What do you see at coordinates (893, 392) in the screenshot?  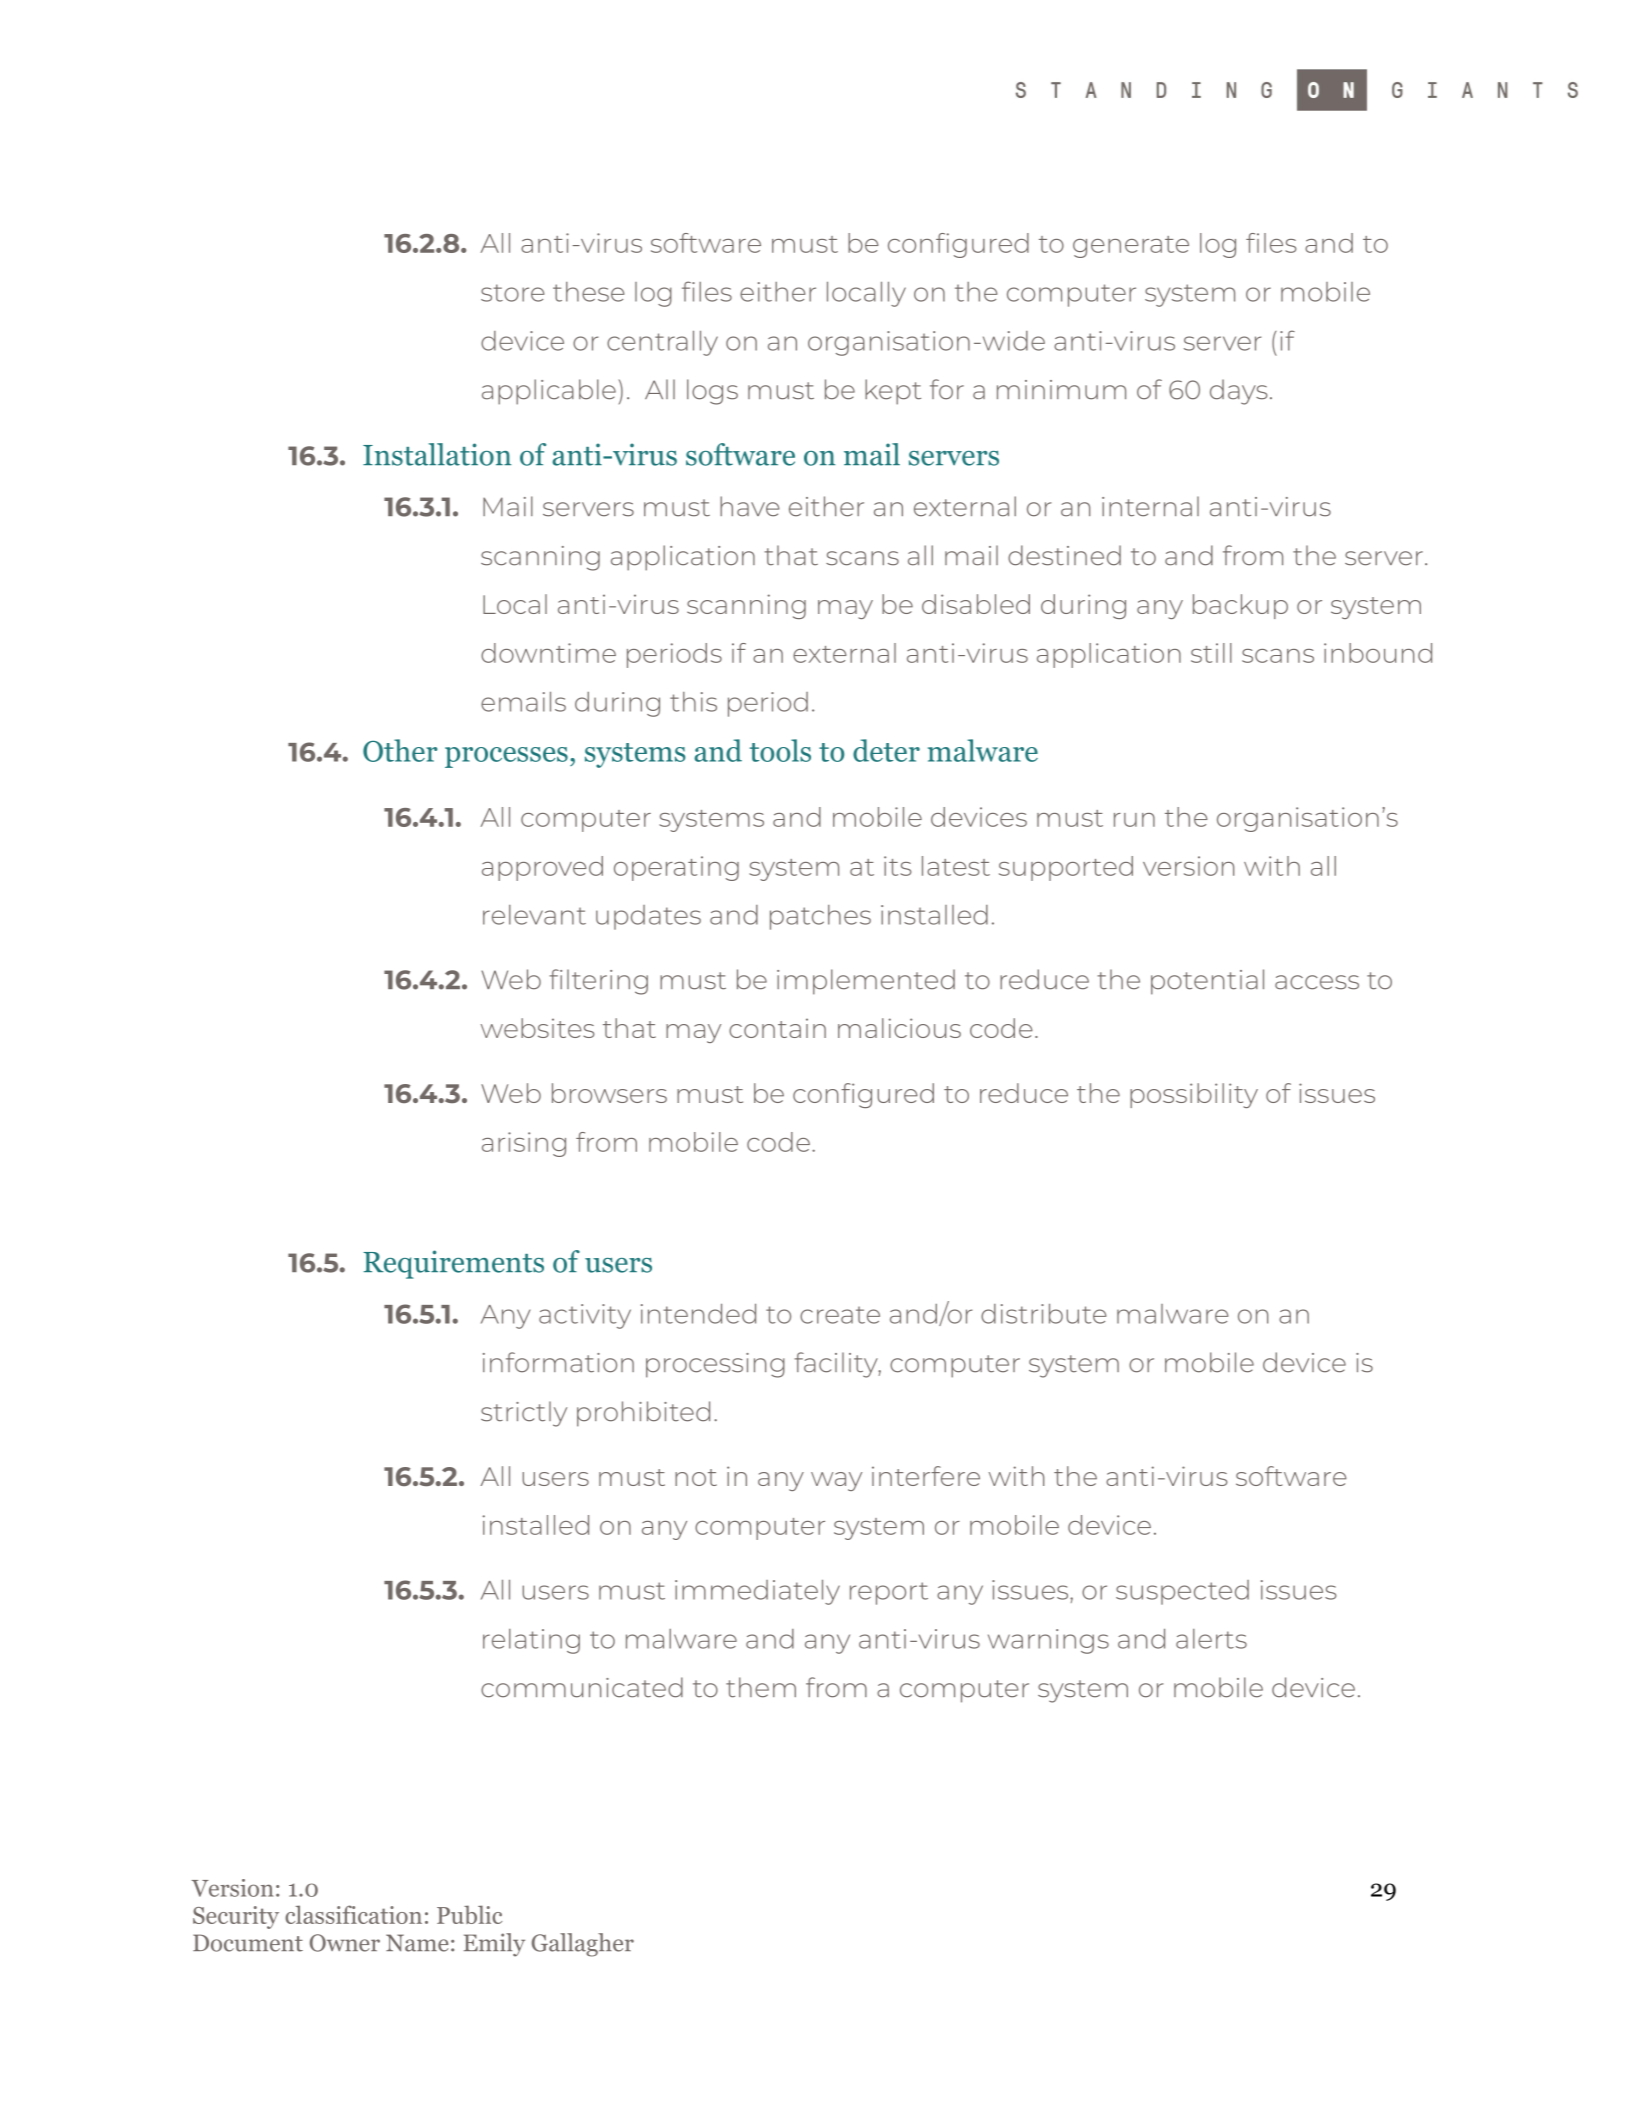 I see `kept` at bounding box center [893, 392].
